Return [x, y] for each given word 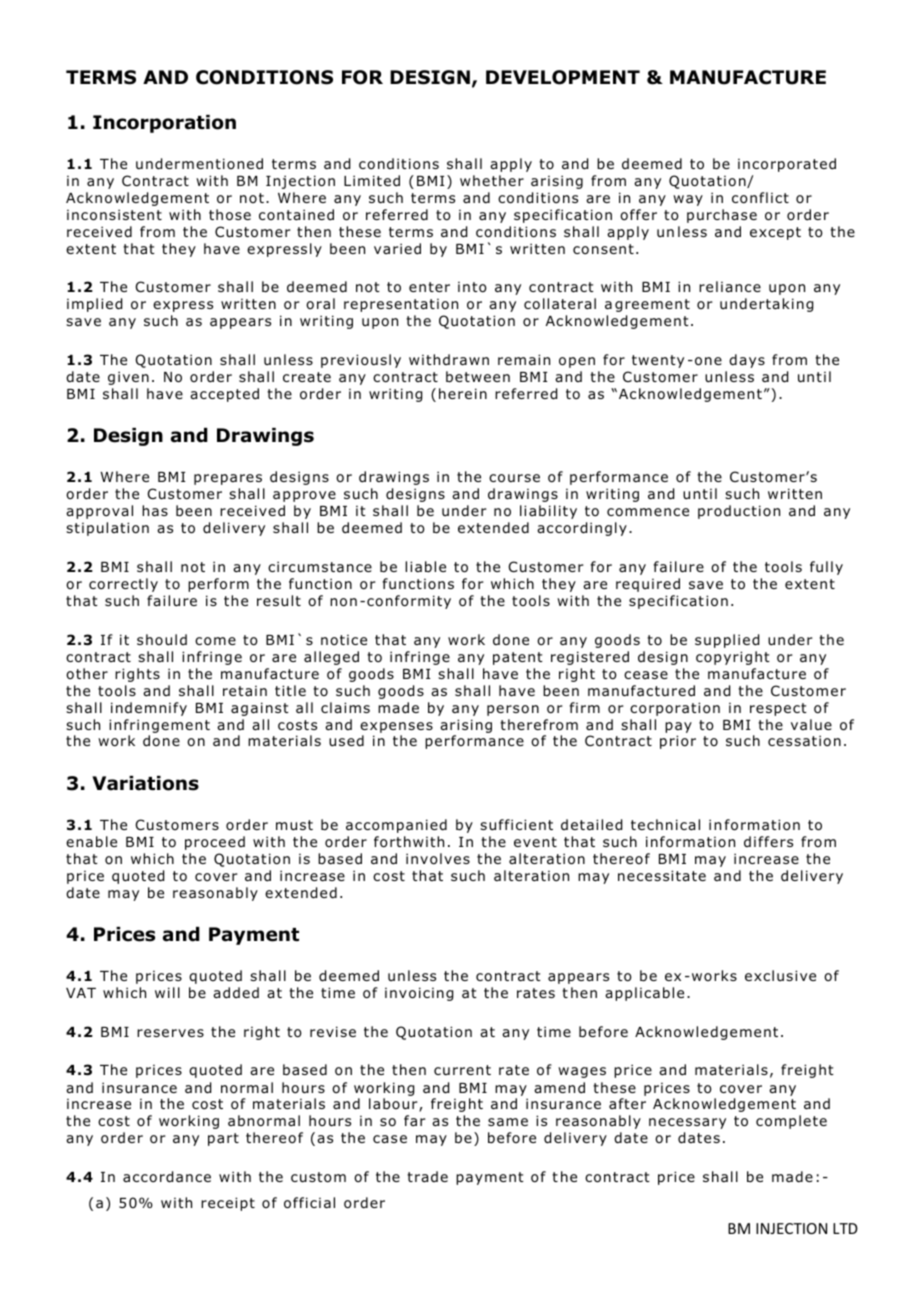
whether [492, 180]
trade [427, 1176]
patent [518, 658]
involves [438, 859]
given [128, 378]
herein [463, 393]
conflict [760, 198]
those [230, 215]
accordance [167, 1177]
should [162, 639]
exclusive [780, 975]
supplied [727, 641]
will [167, 992]
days [747, 361]
